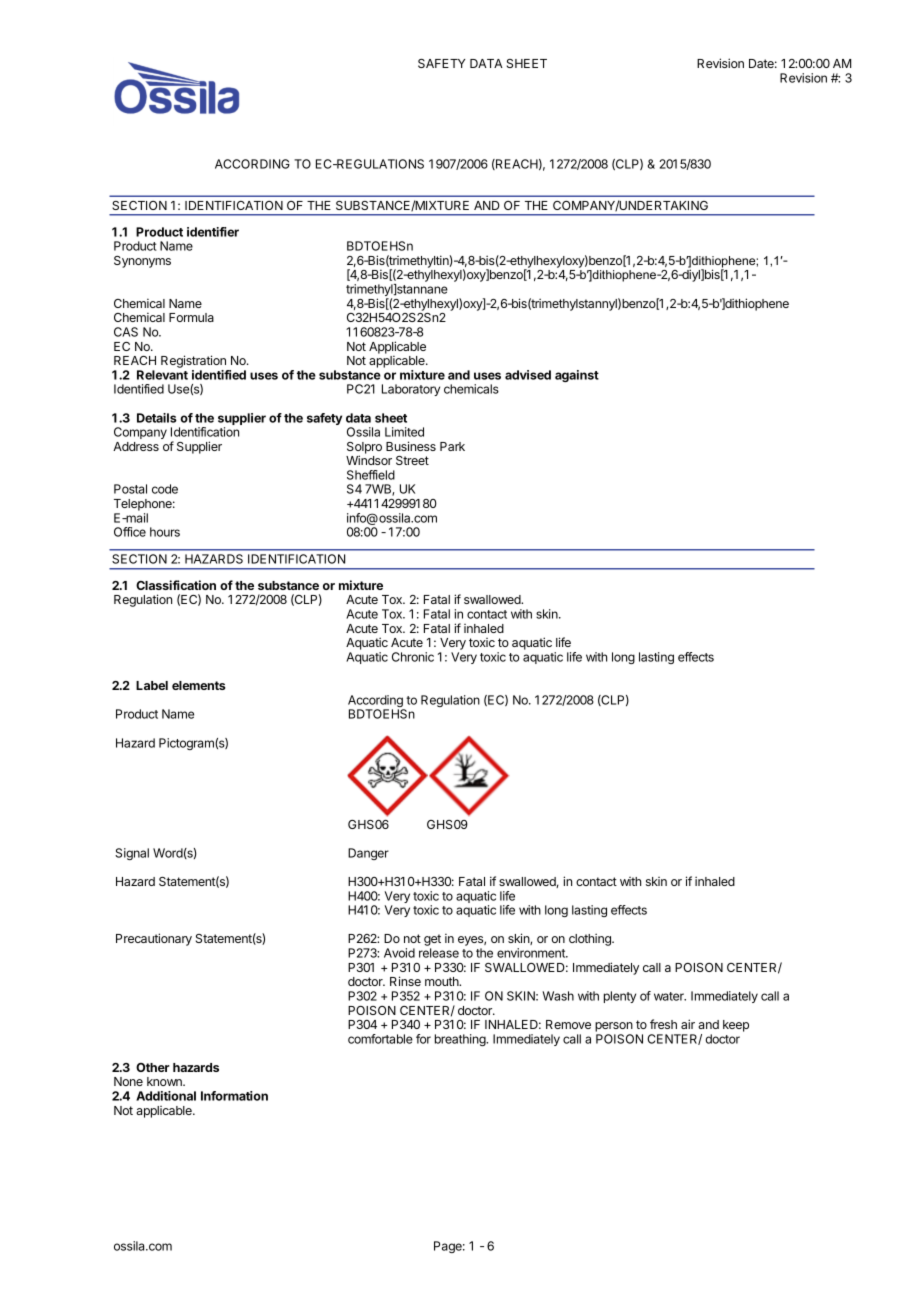 The width and height of the screenshot is (924, 1308). What do you see at coordinates (411, 390) in the screenshot?
I see `Laboratory` at bounding box center [411, 390].
